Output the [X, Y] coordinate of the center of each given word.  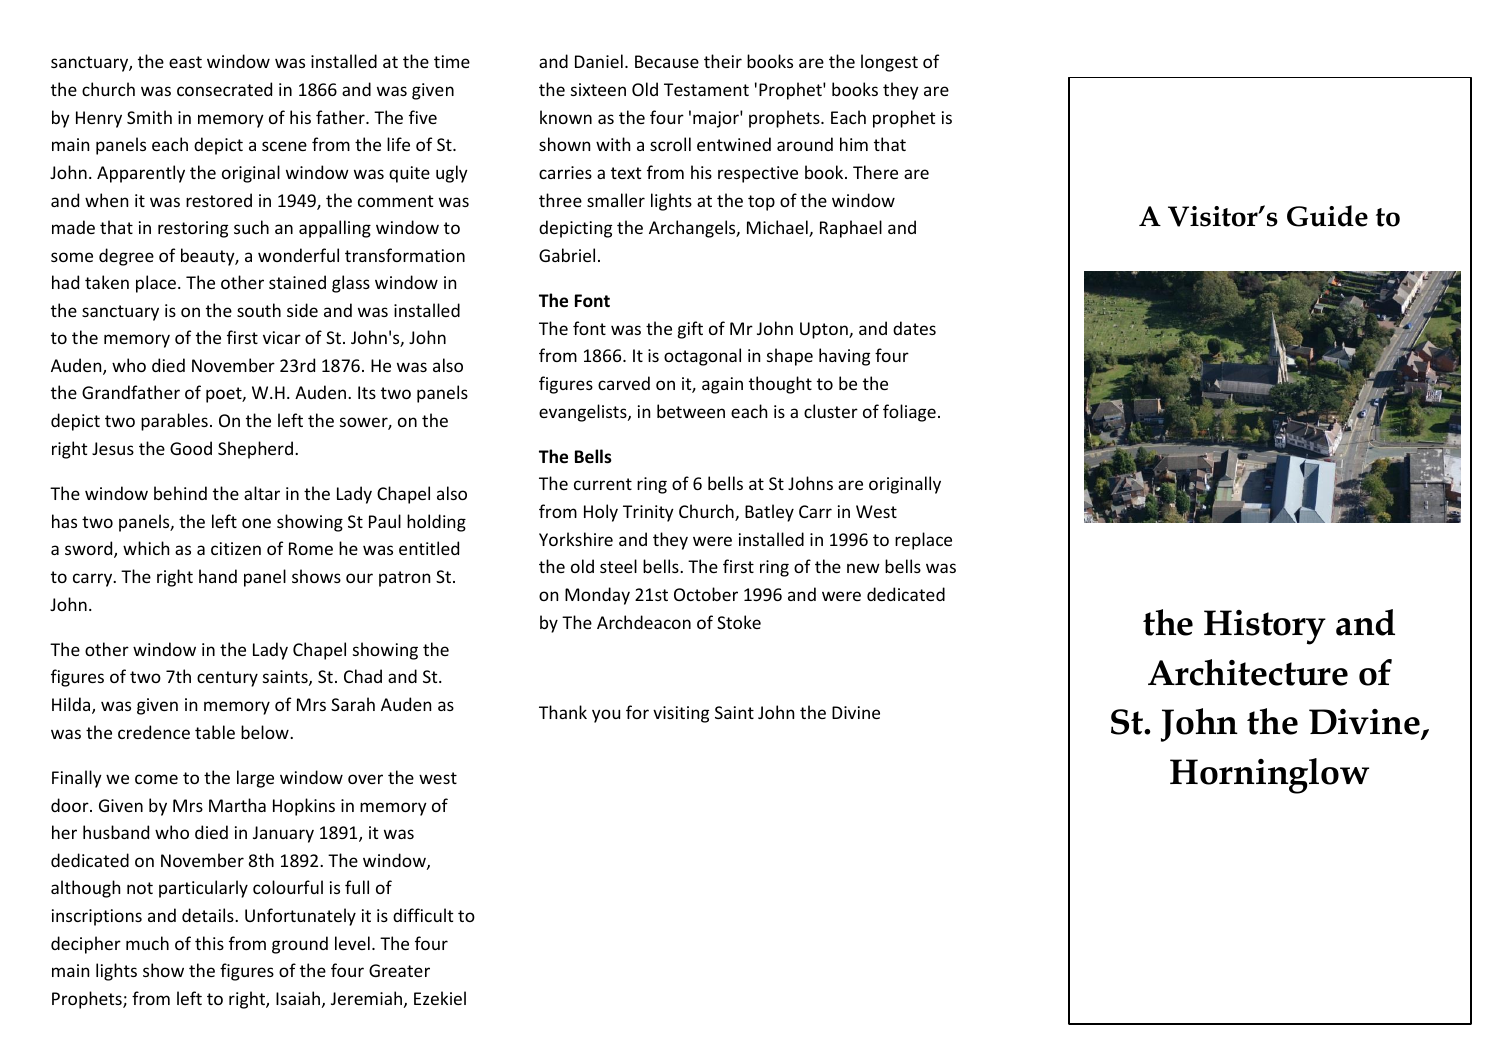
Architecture [1248, 672]
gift [690, 330]
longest [889, 63]
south [259, 310]
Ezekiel [440, 998]
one [256, 523]
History [1265, 627]
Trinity [648, 513]
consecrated [224, 89]
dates [914, 328]
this [209, 943]
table [215, 732]
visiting [681, 714]
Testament [706, 89]
